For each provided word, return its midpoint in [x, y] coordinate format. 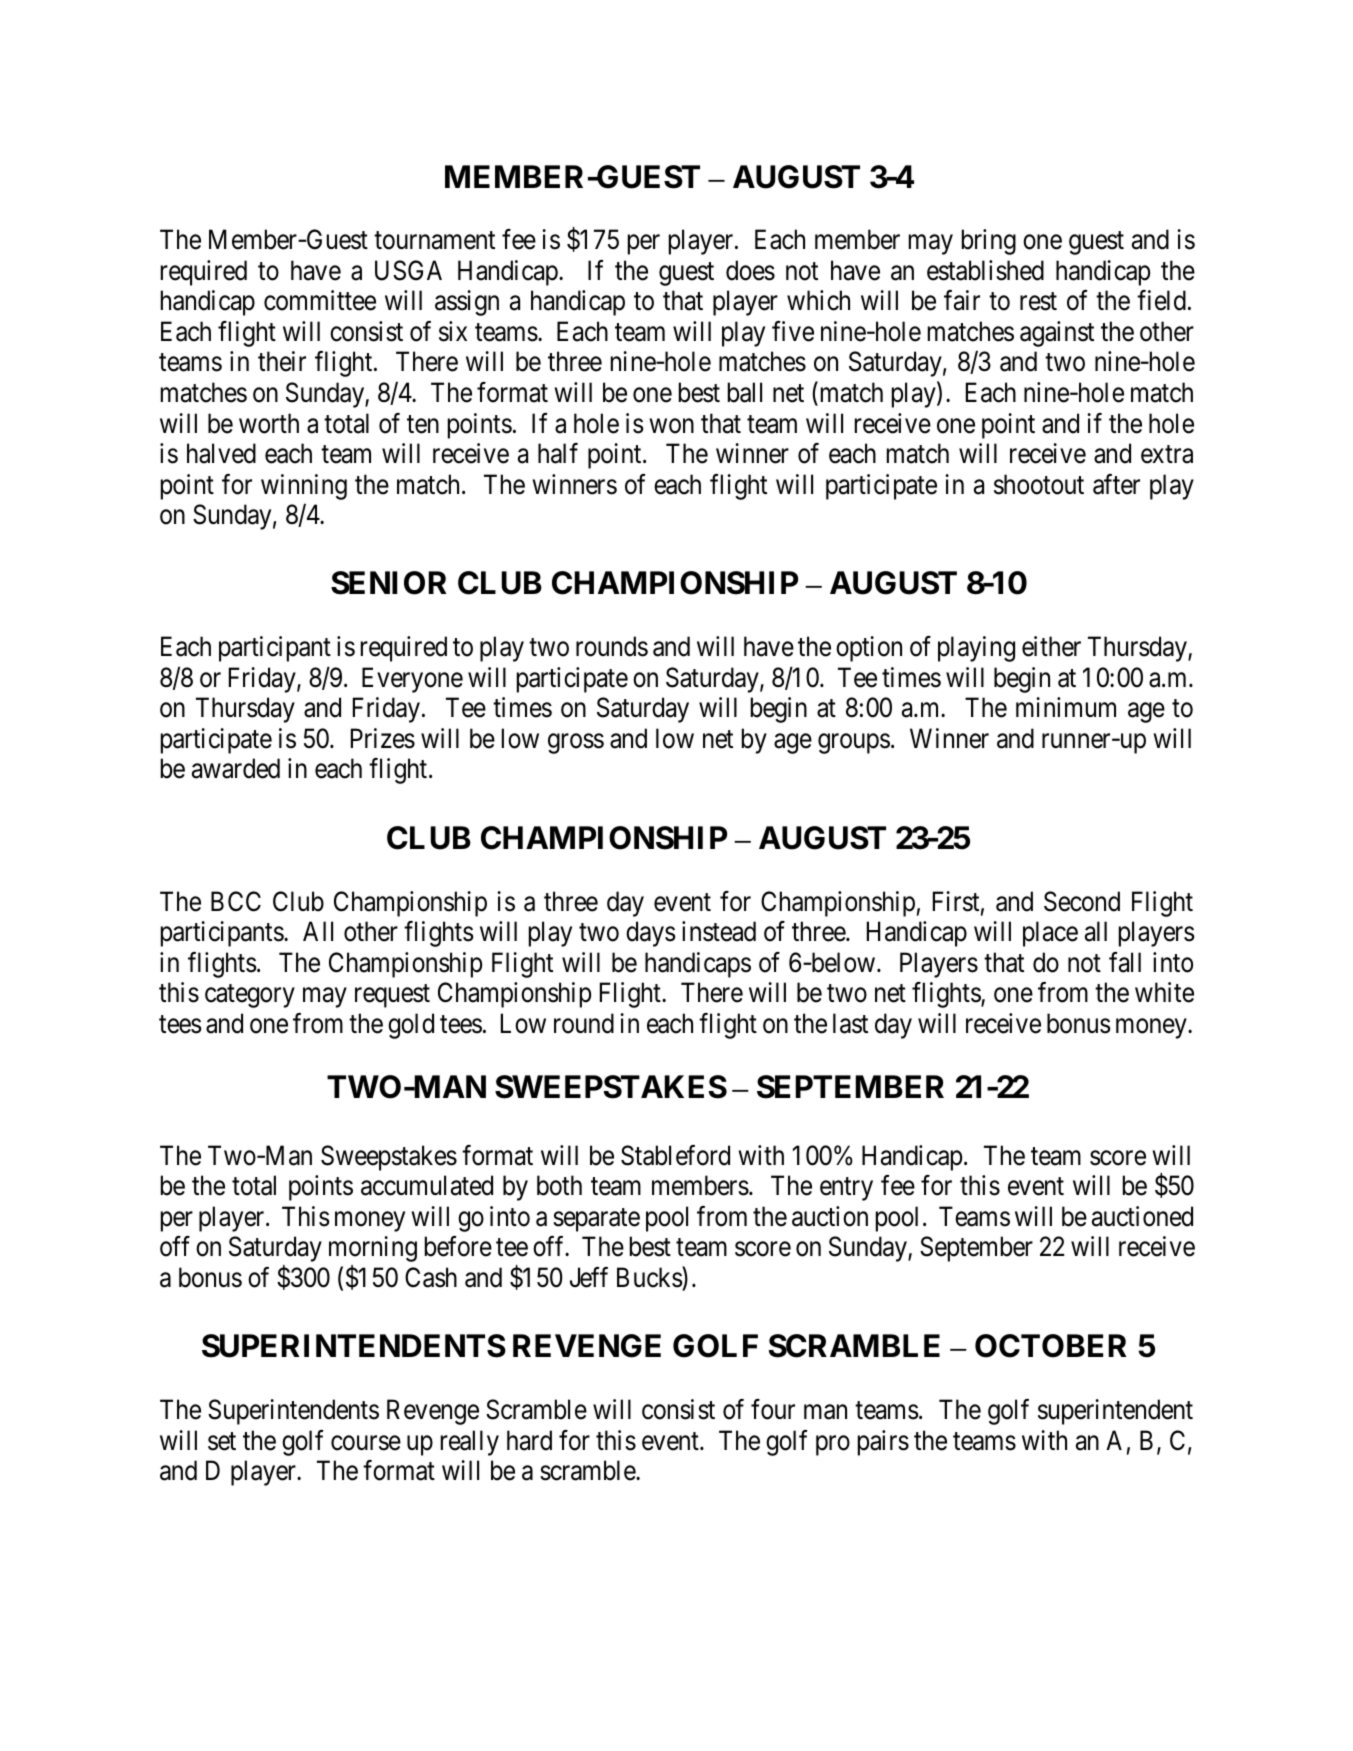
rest [1038, 302]
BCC [236, 901]
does [750, 270]
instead [719, 931]
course [366, 1443]
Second [1082, 901]
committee [320, 300]
